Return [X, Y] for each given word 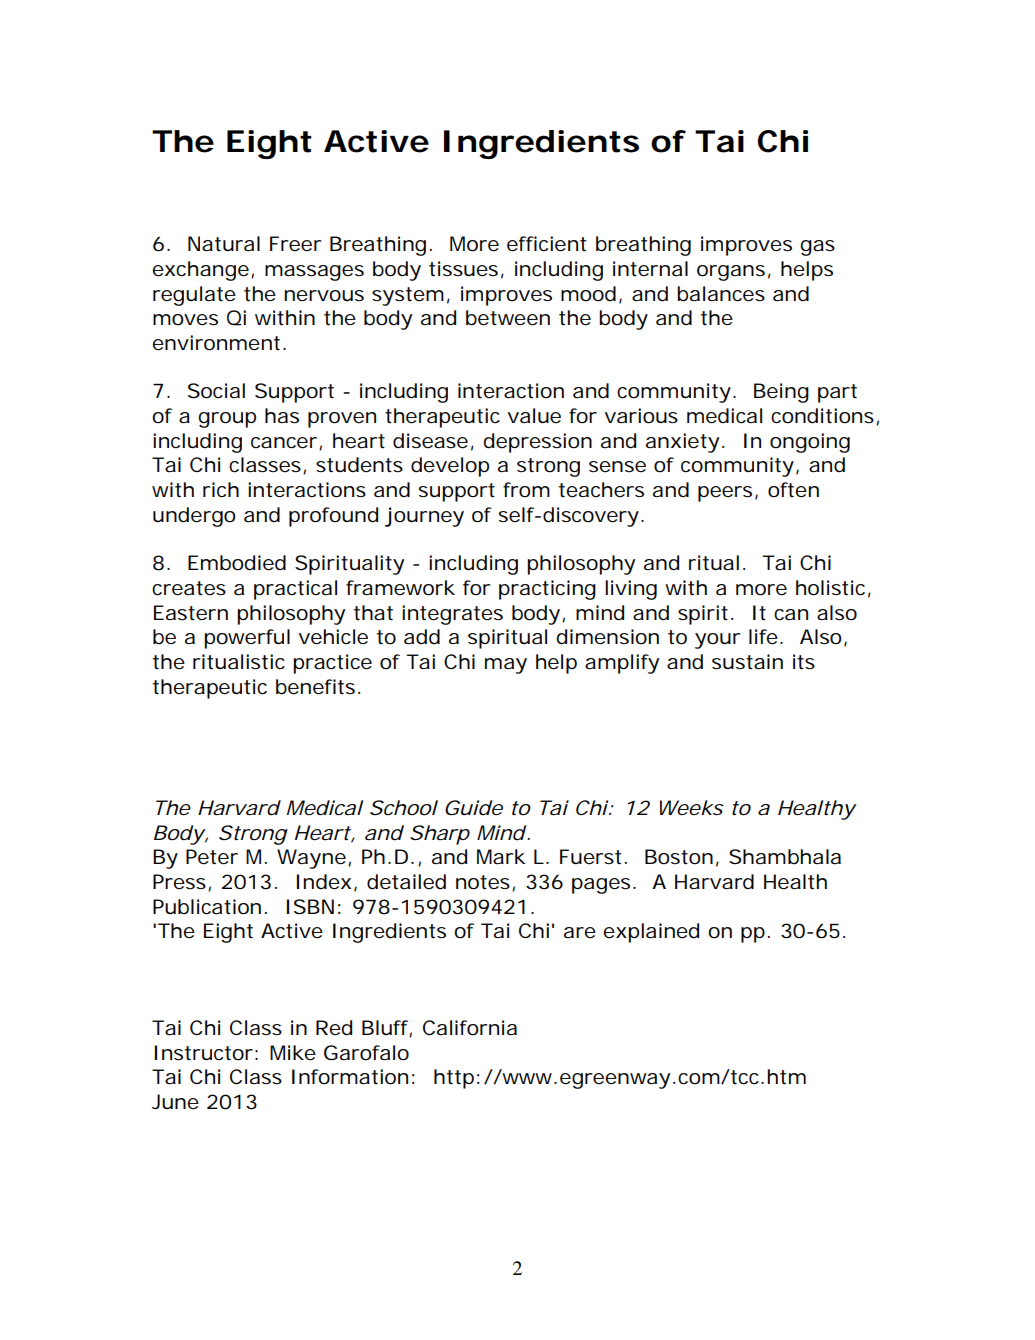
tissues [463, 269]
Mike [293, 1053]
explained [651, 933]
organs [731, 273]
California [470, 1028]
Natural [224, 244]
